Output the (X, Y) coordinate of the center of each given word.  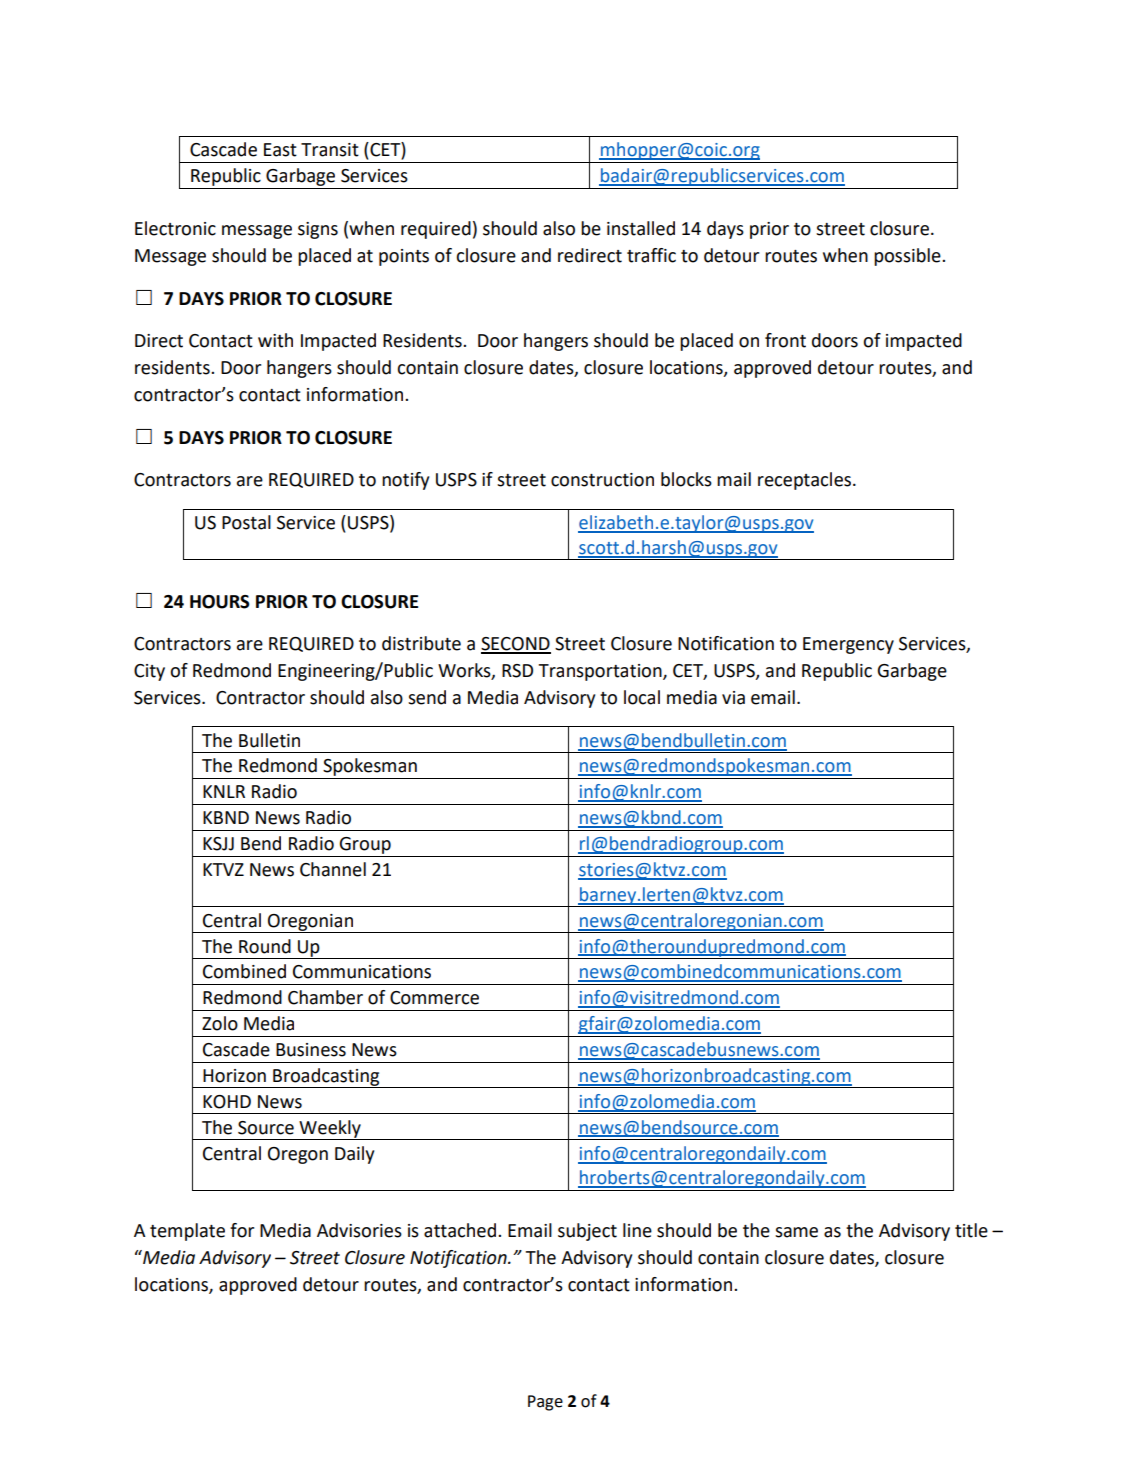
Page (545, 1403)
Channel (333, 869)
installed (641, 228)
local (642, 697)
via (733, 698)
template (187, 1232)
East (280, 150)
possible (908, 257)
